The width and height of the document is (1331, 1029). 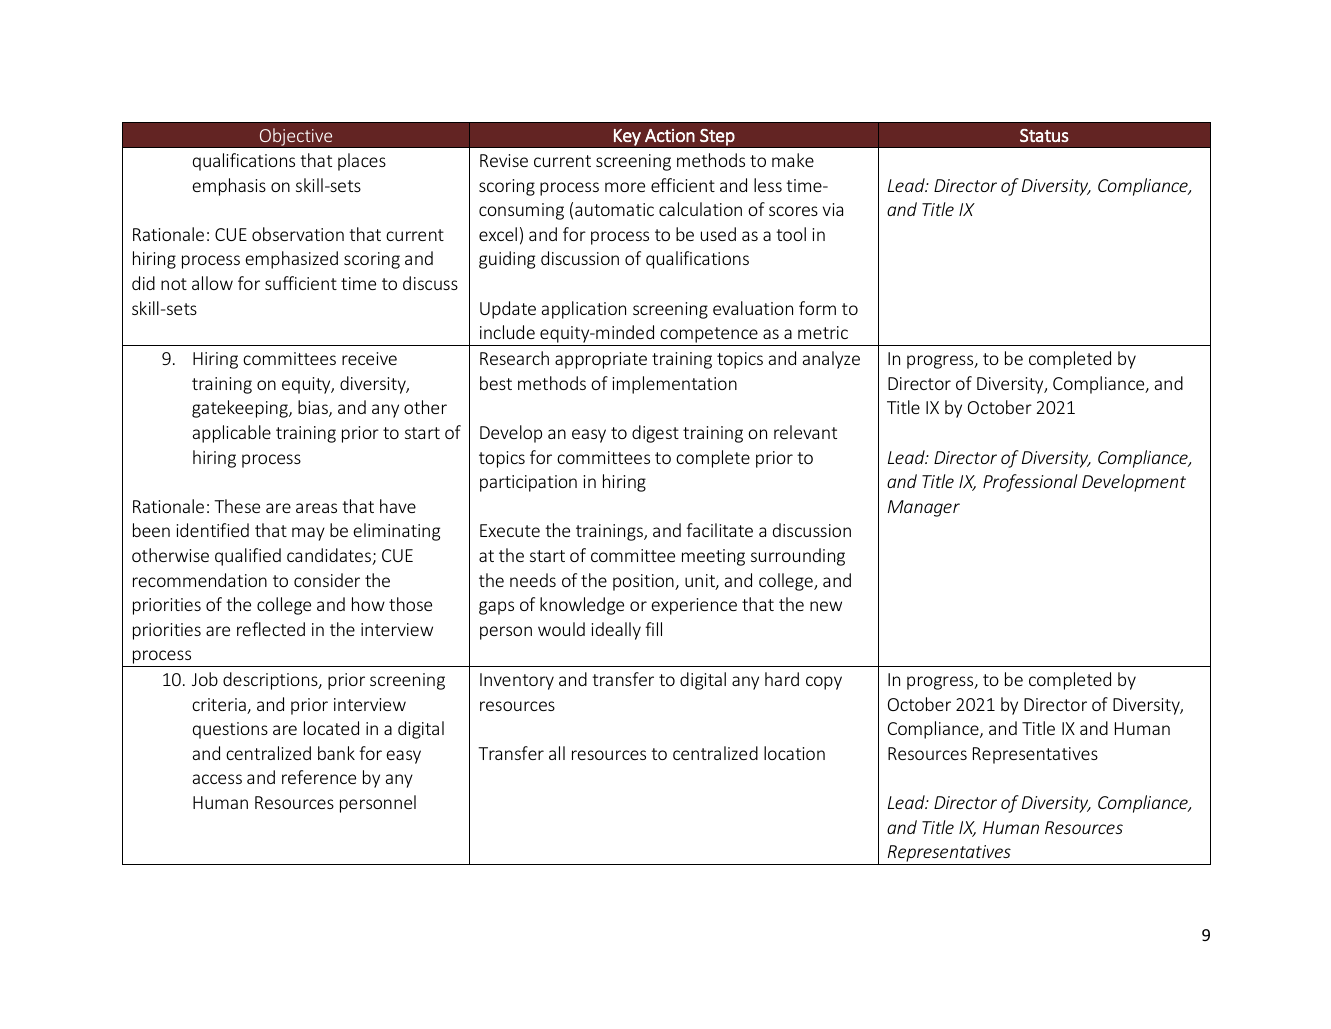 I want to click on Manager, so click(x=924, y=508).
